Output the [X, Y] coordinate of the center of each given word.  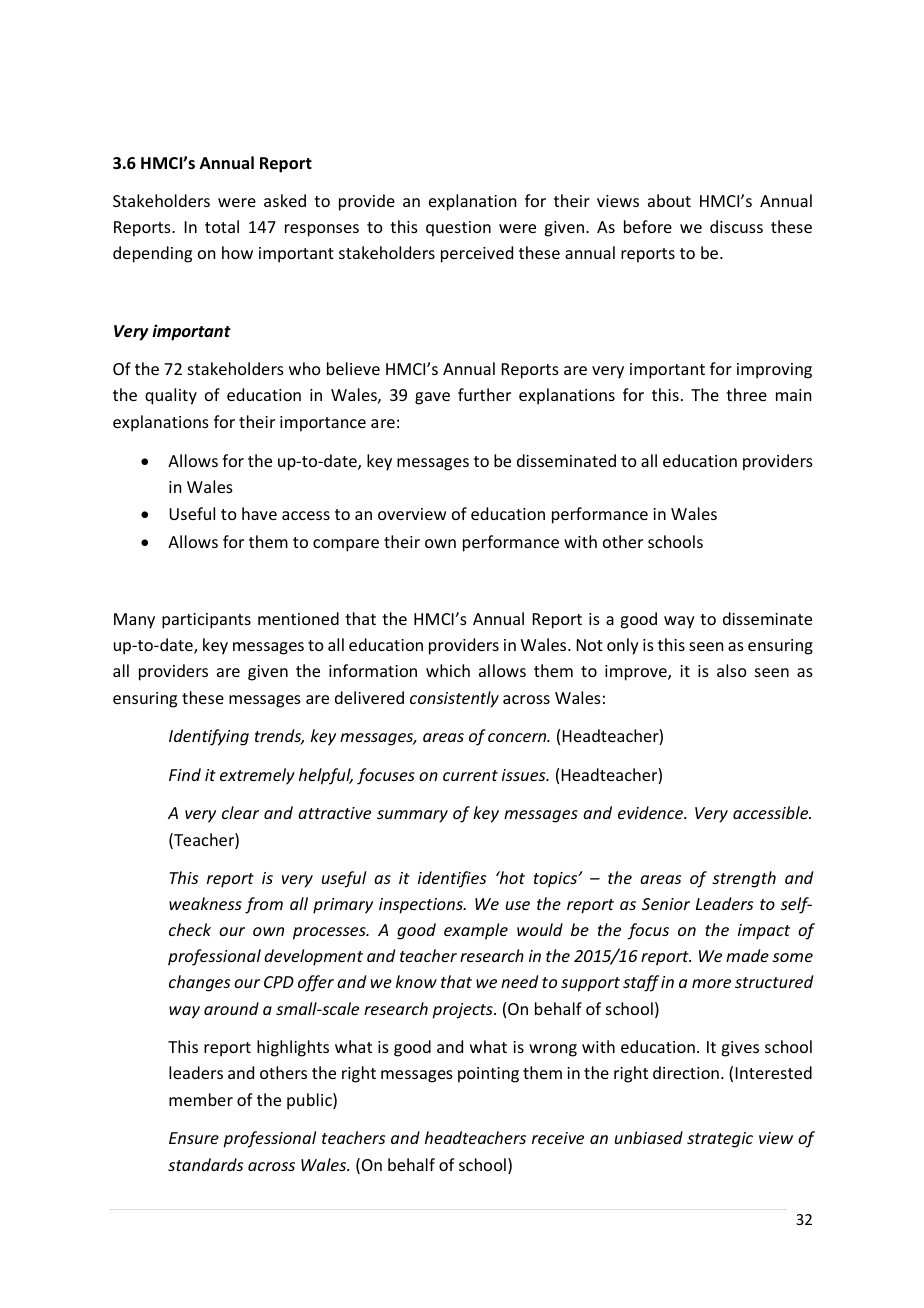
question [458, 229]
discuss [736, 226]
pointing [488, 1075]
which [448, 670]
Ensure [194, 1138]
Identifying [209, 737]
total [222, 226]
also [732, 670]
